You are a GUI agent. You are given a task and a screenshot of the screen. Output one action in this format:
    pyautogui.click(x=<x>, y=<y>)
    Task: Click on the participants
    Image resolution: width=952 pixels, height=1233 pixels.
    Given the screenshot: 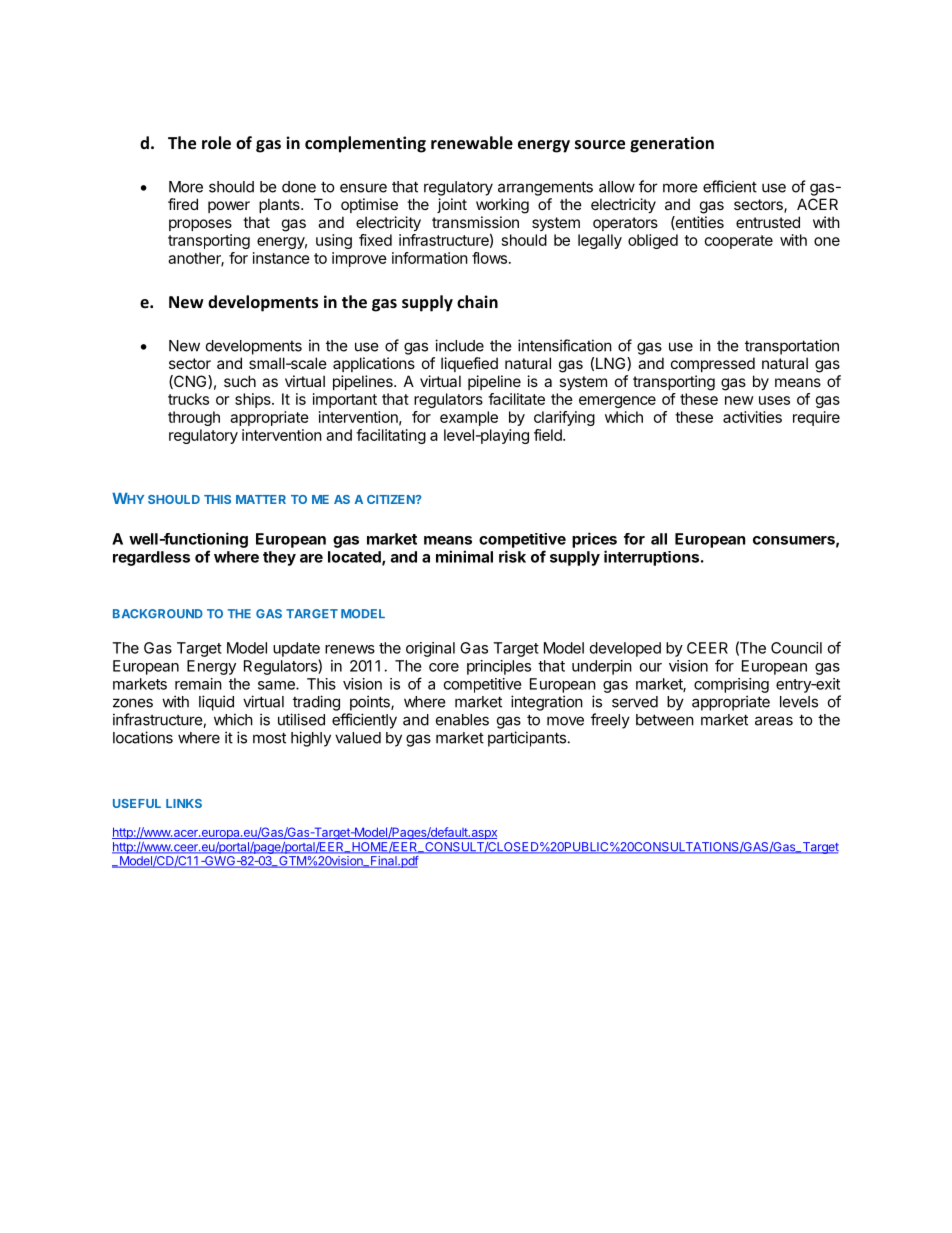 What is the action you would take?
    pyautogui.click(x=527, y=739)
